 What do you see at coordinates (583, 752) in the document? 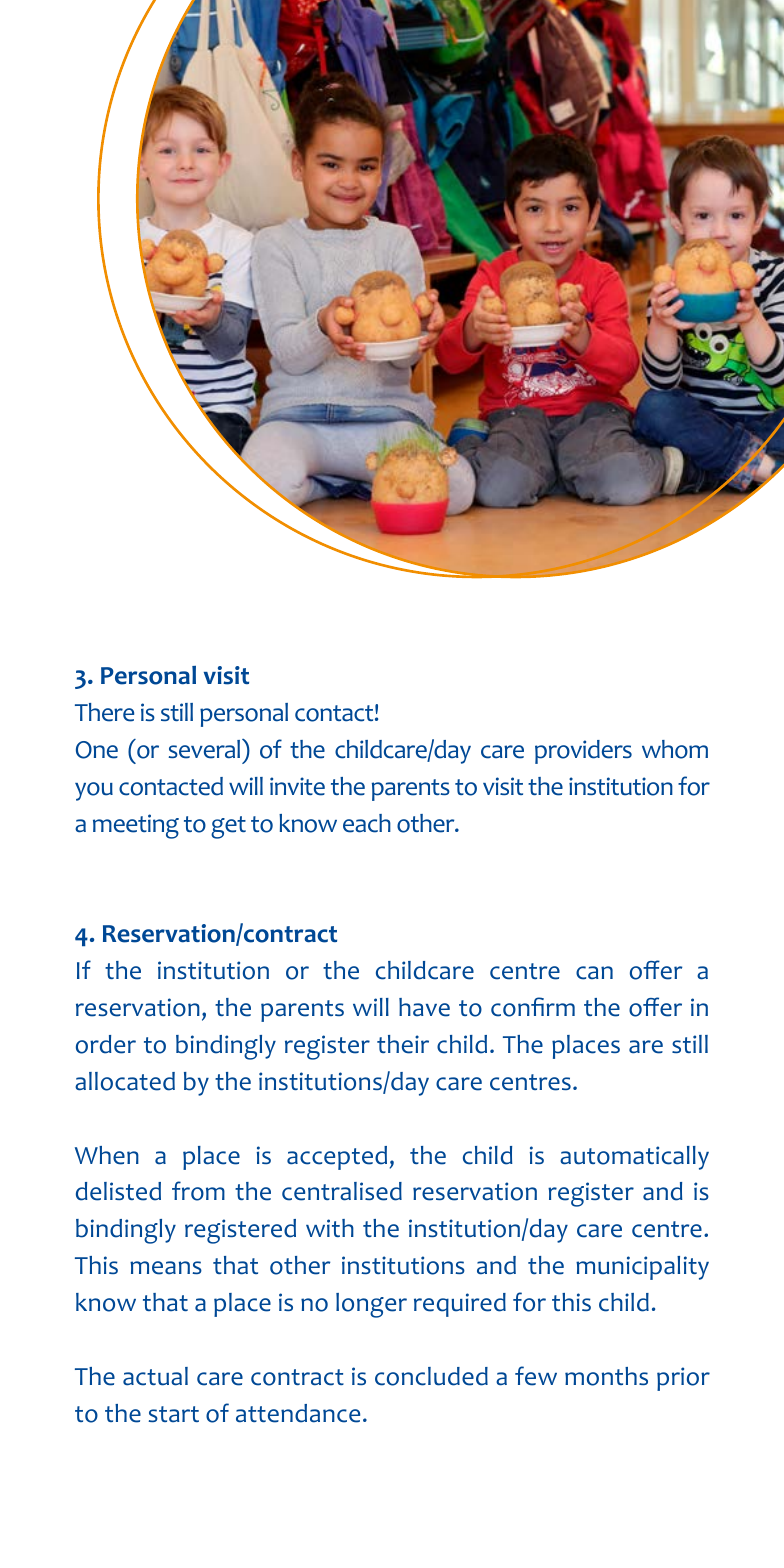
I see `providers` at bounding box center [583, 752].
